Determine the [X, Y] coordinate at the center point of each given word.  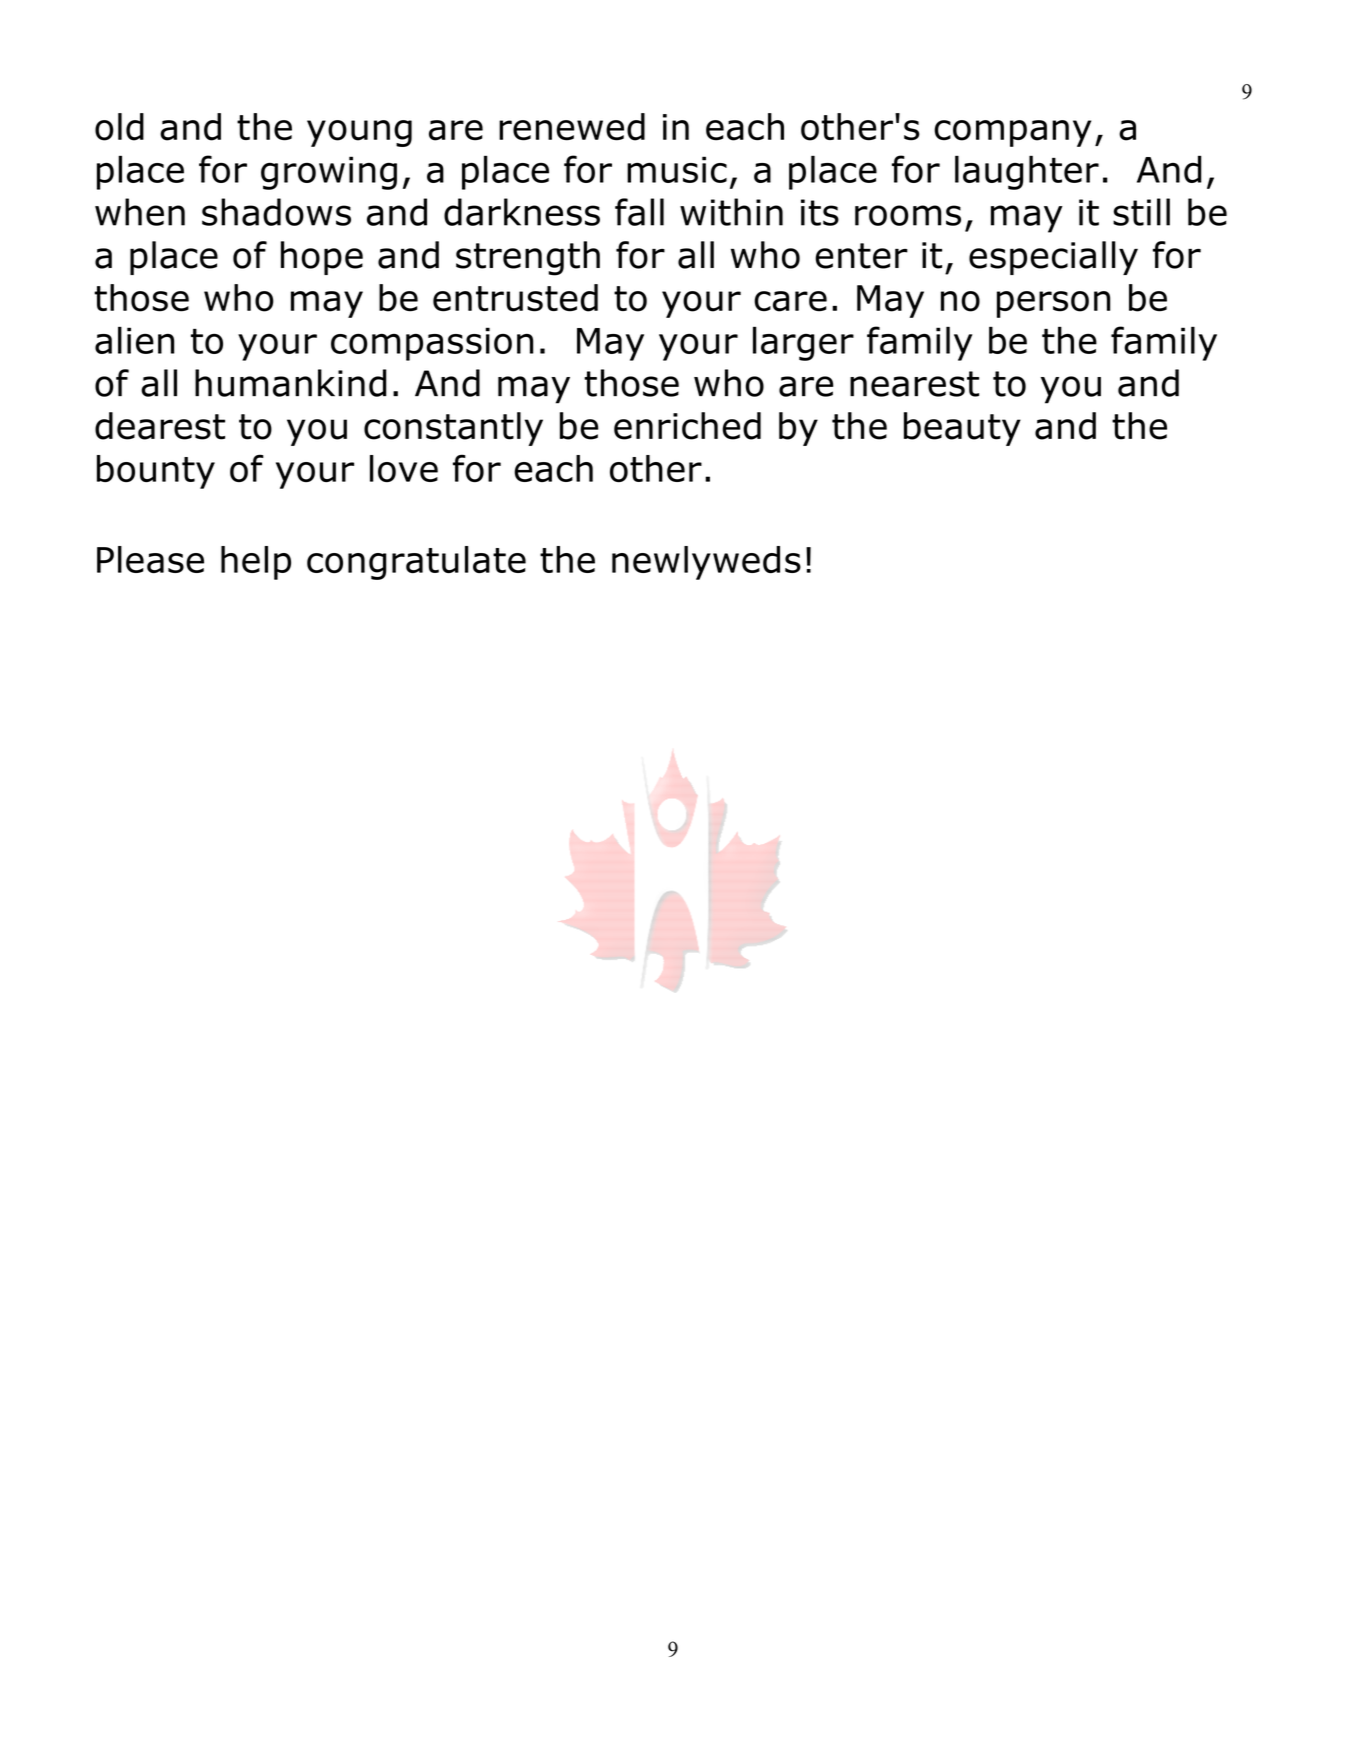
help [256, 563]
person [1053, 304]
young [359, 133]
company [1012, 133]
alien [134, 340]
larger [803, 344]
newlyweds [706, 563]
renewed [572, 127]
